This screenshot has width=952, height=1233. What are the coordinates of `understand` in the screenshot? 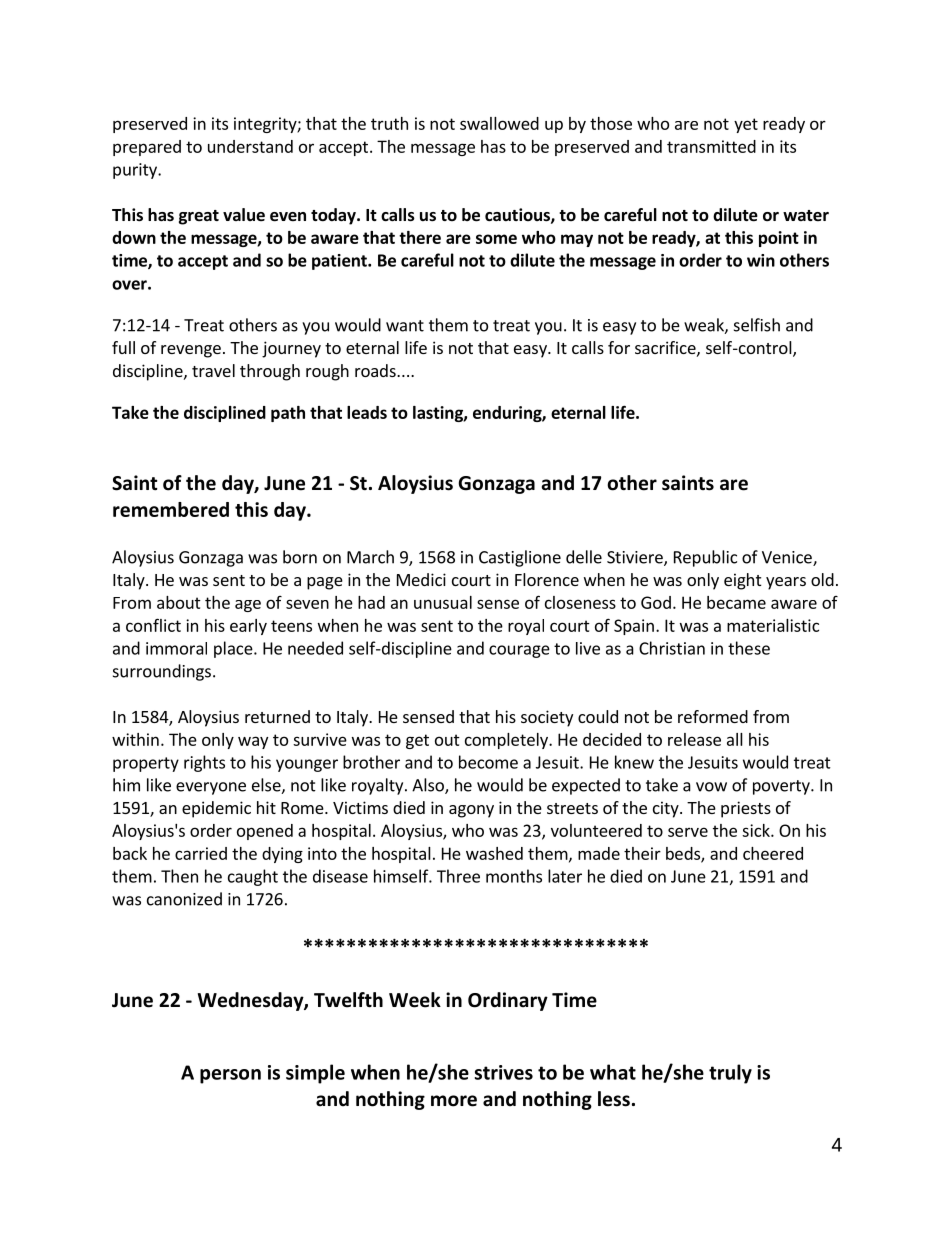 It's located at (250, 146).
